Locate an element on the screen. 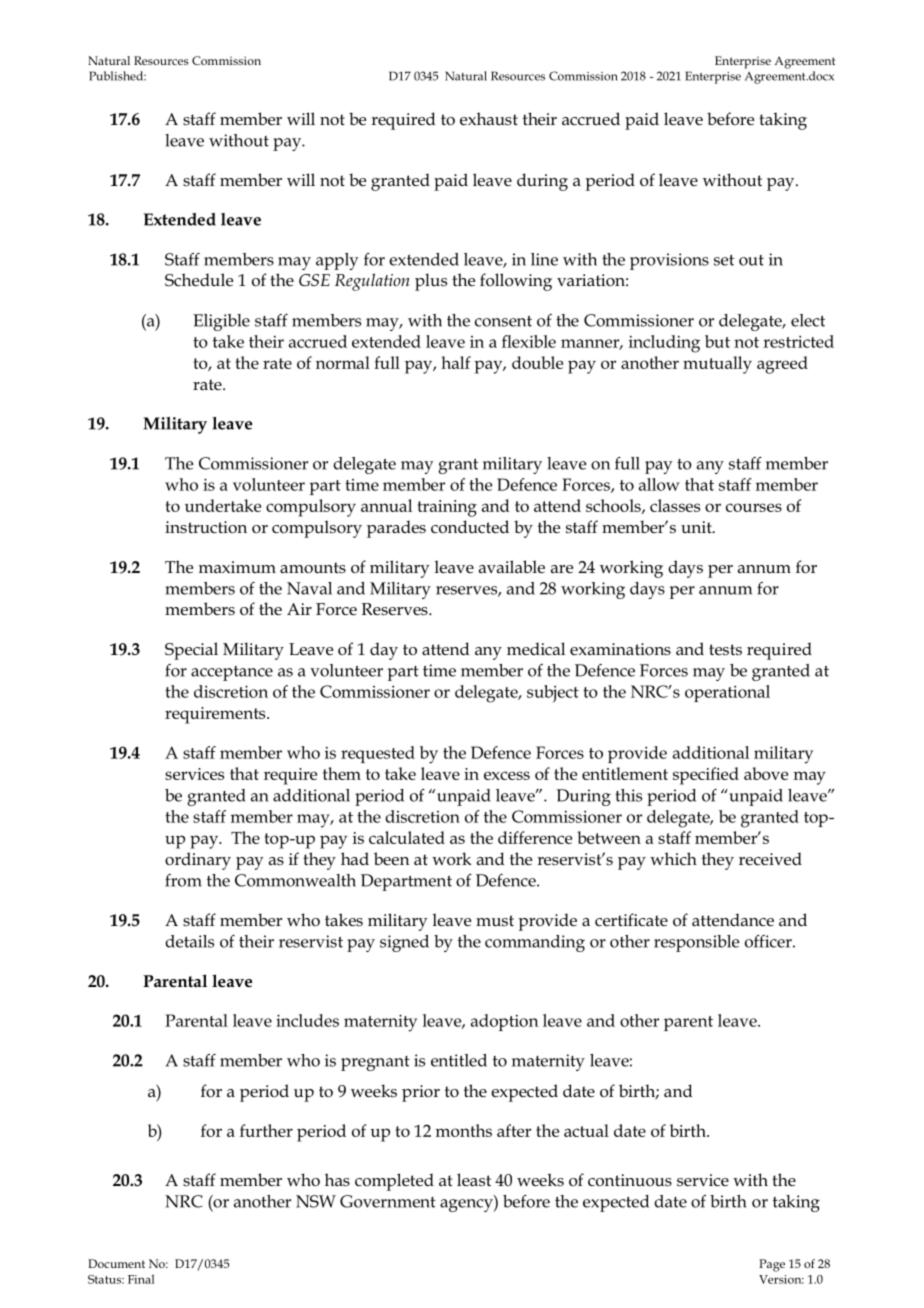 This screenshot has height=1308, width=924. responsible is located at coordinates (696, 943).
